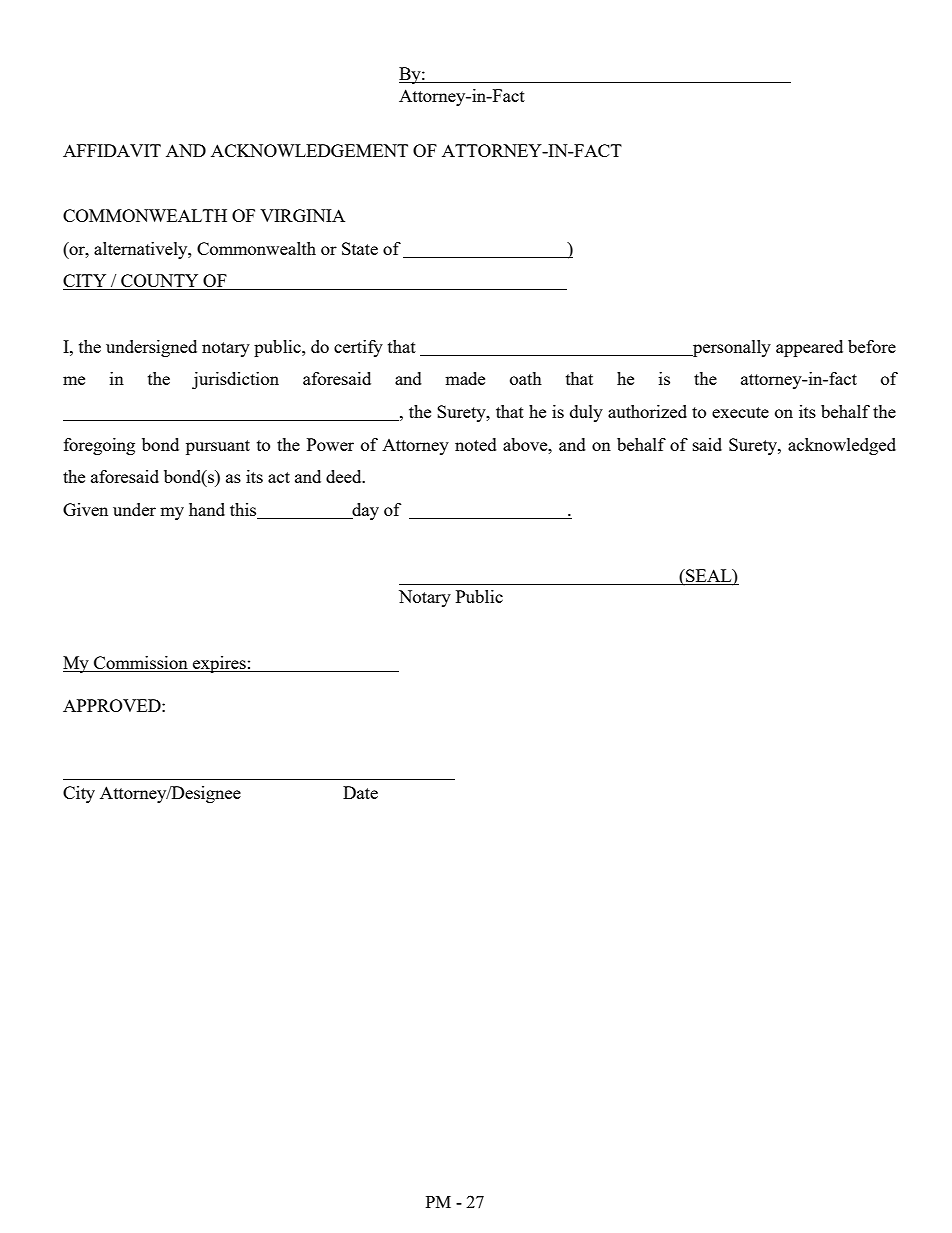 The height and width of the screenshot is (1233, 952). I want to click on Date, so click(360, 792).
